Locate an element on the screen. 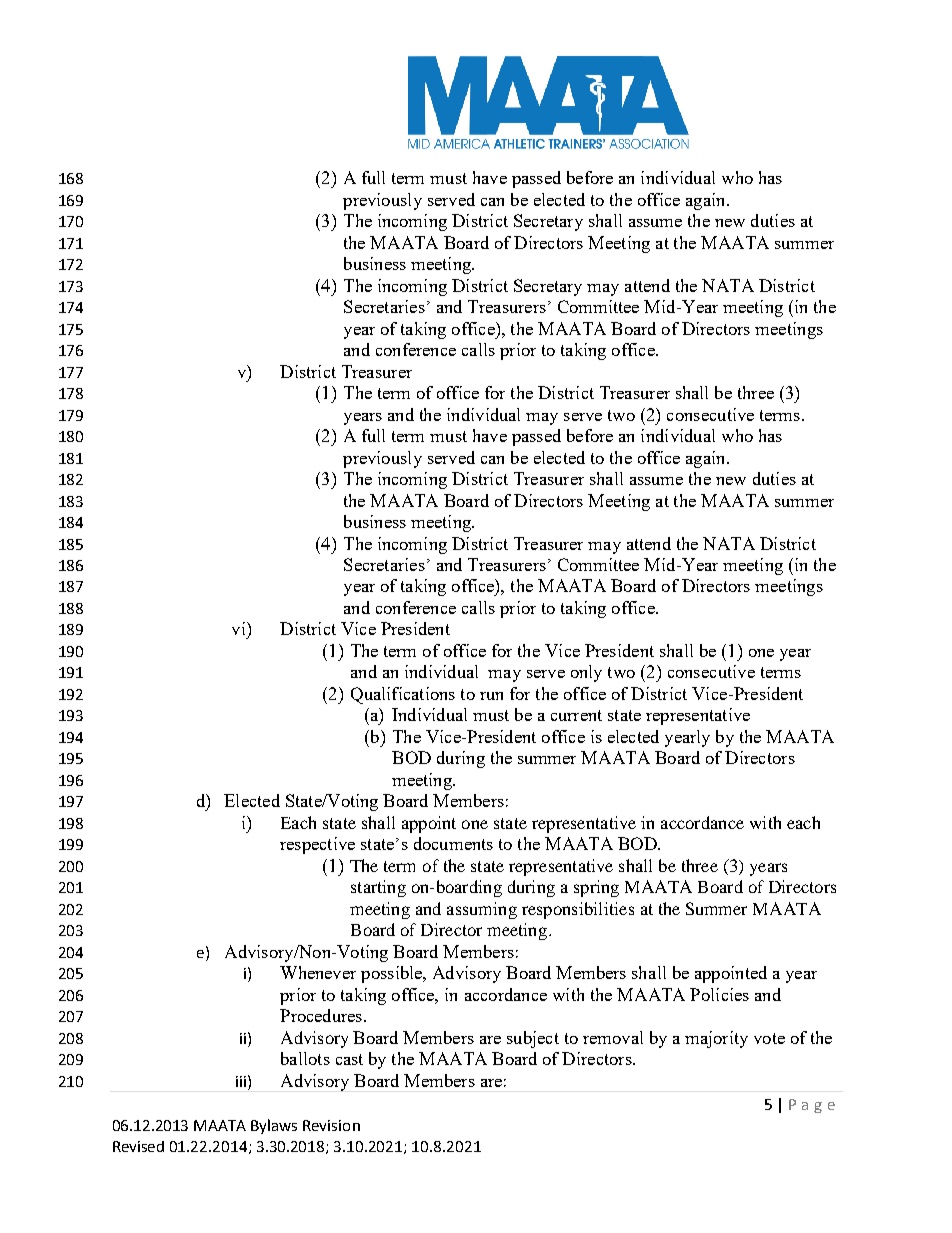 Image resolution: width=952 pixels, height=1233 pixels. Bylaws is located at coordinates (274, 1126).
